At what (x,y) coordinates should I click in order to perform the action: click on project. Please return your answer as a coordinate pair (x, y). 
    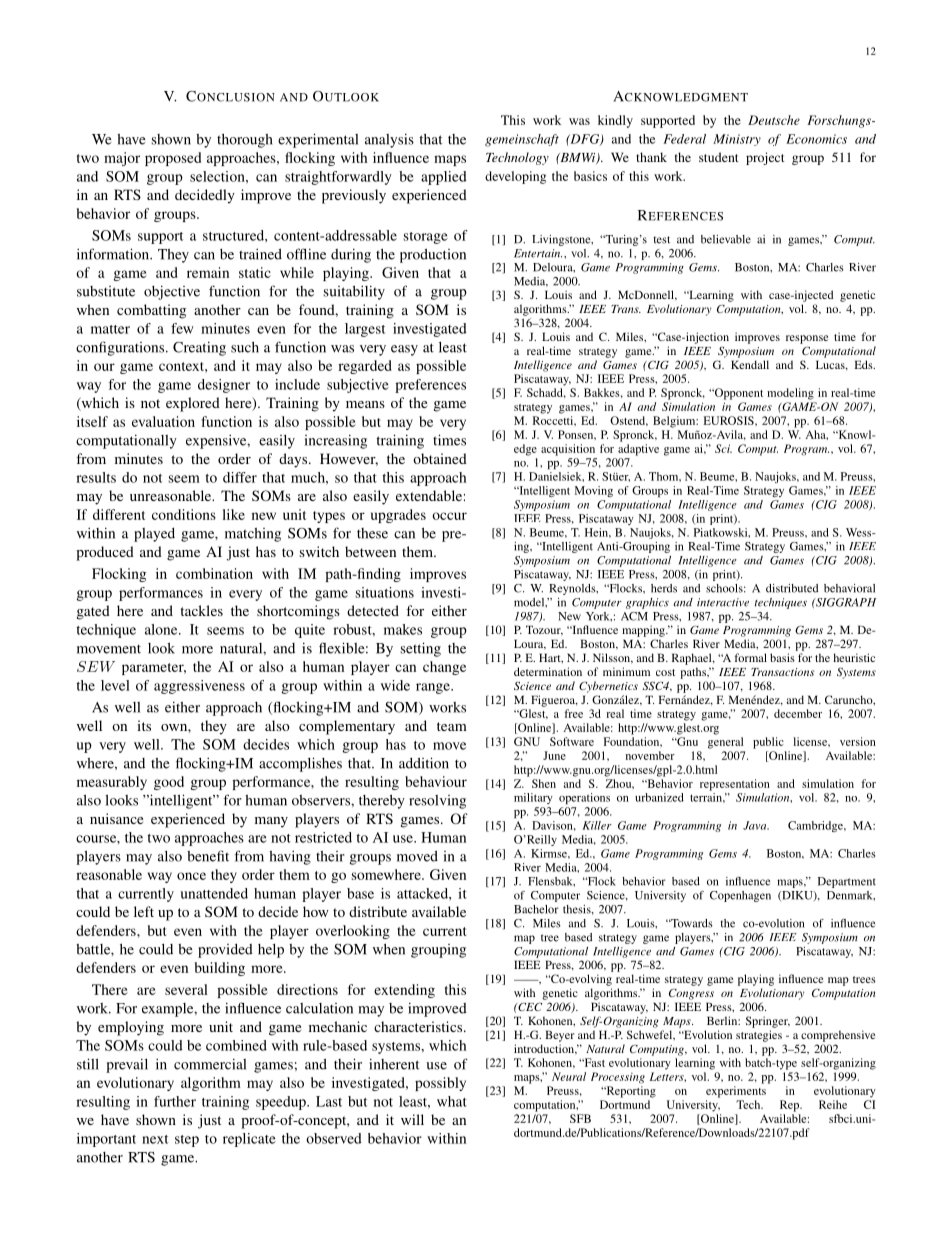
    Looking at the image, I should click on (765, 158).
